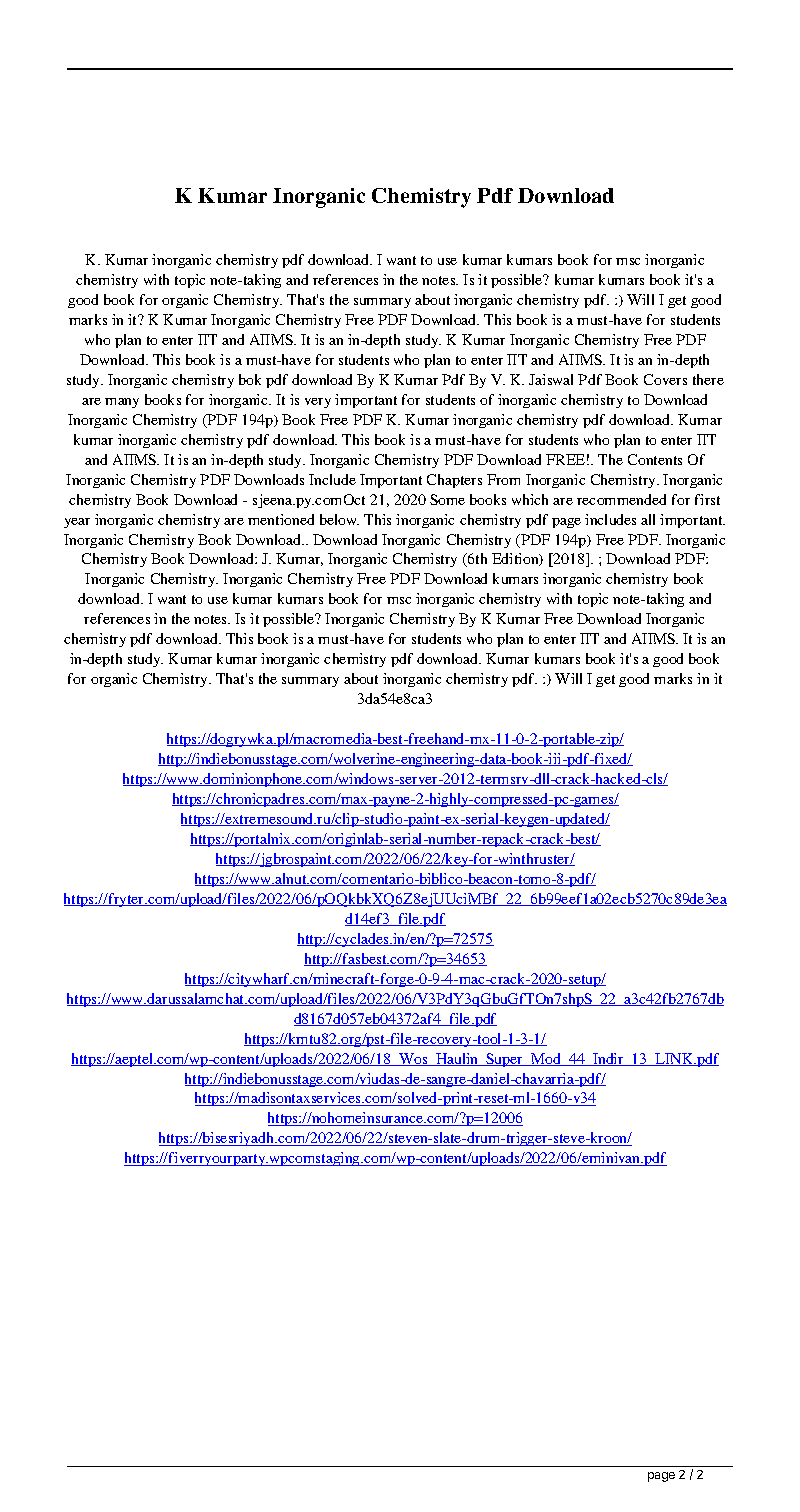 The height and width of the screenshot is (1512, 800). Describe the element at coordinates (447, 499) in the screenshot. I see `Some` at that location.
